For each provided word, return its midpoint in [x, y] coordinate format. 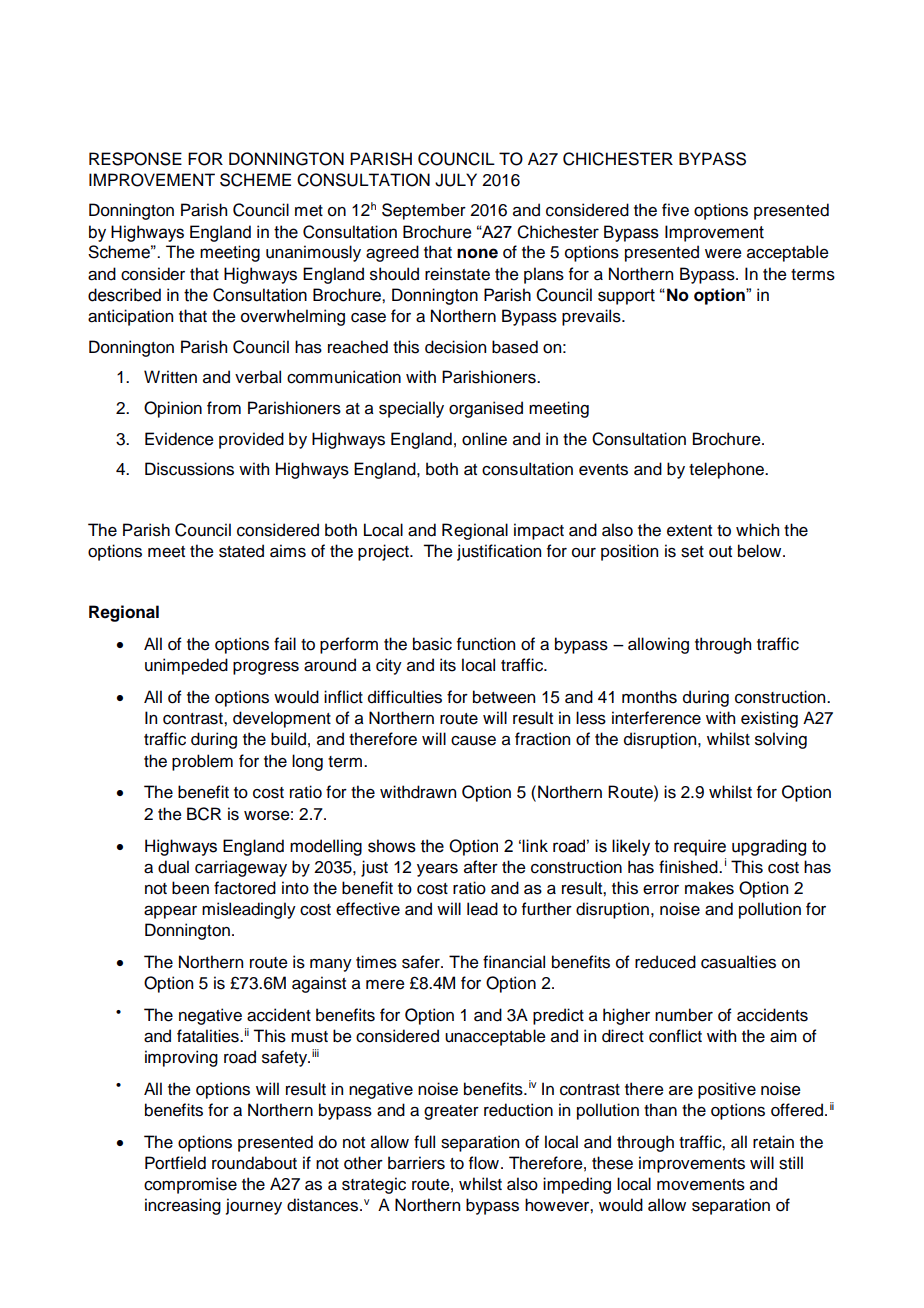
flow [485, 1163]
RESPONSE [135, 159]
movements [701, 1185]
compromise [190, 1185]
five [675, 210]
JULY [456, 180]
